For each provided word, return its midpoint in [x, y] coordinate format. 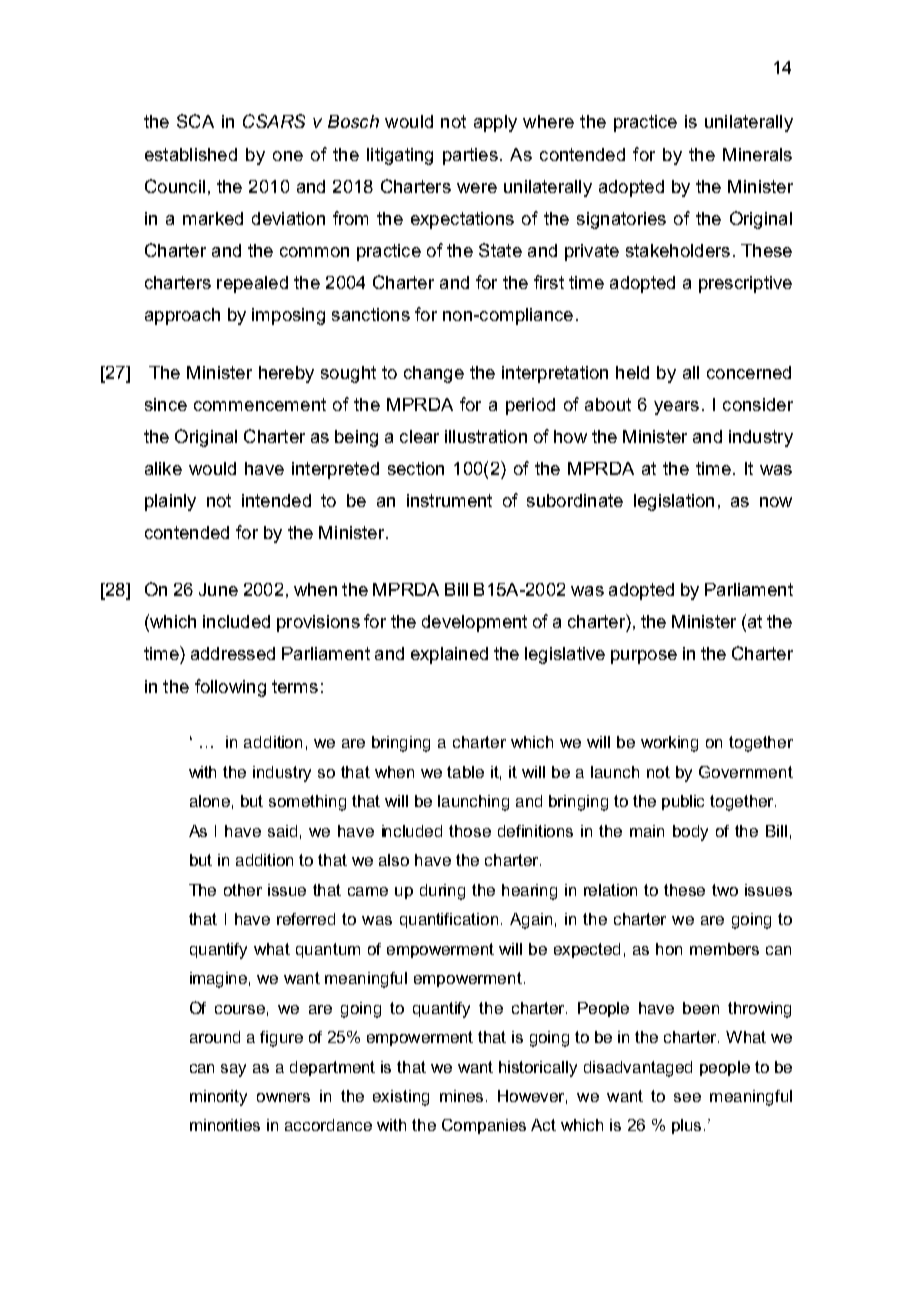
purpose [644, 657]
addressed [233, 653]
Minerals [757, 154]
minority [218, 1098]
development [474, 623]
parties [470, 156]
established [191, 154]
